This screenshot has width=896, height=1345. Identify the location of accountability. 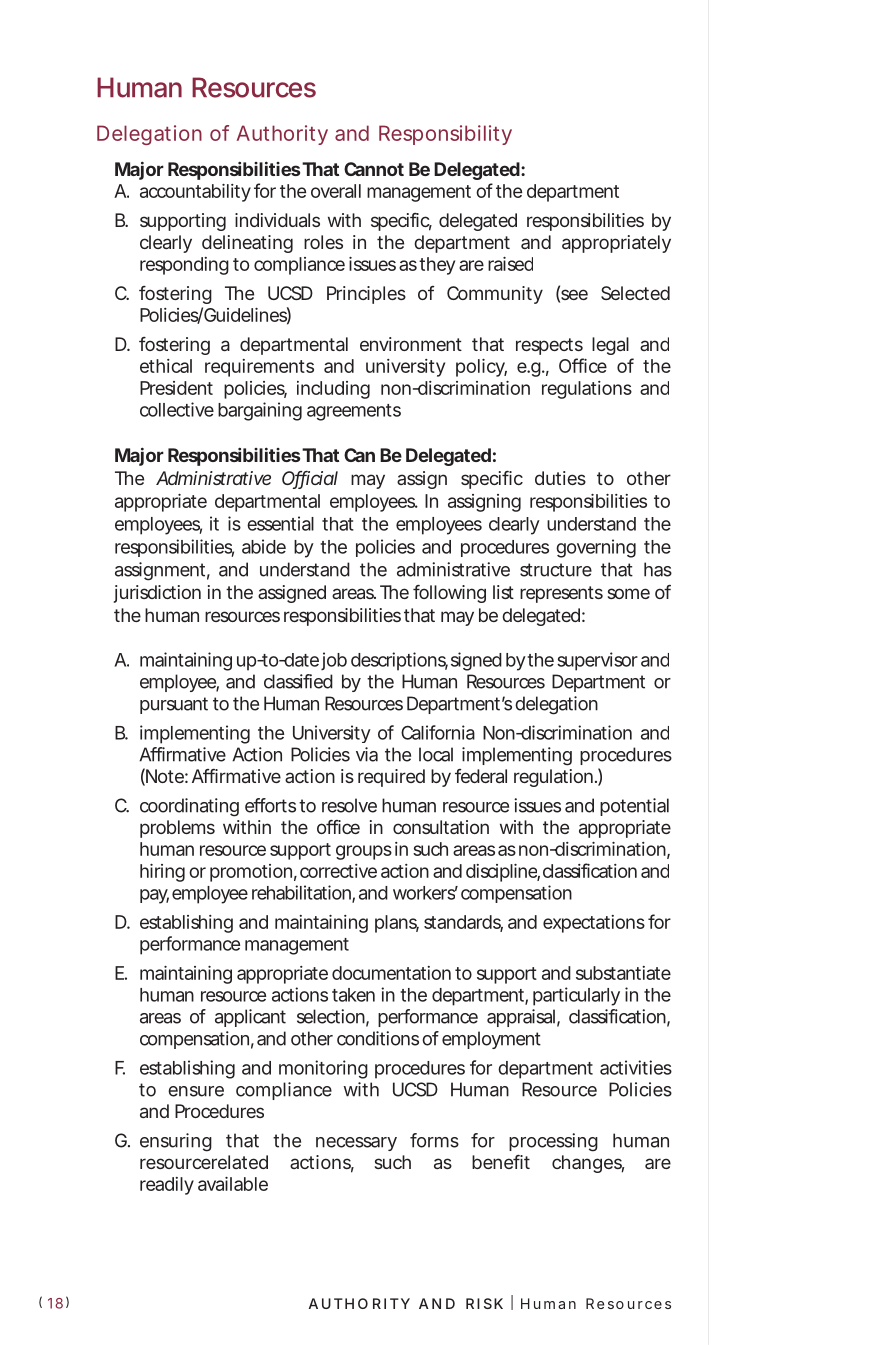
(195, 193).
